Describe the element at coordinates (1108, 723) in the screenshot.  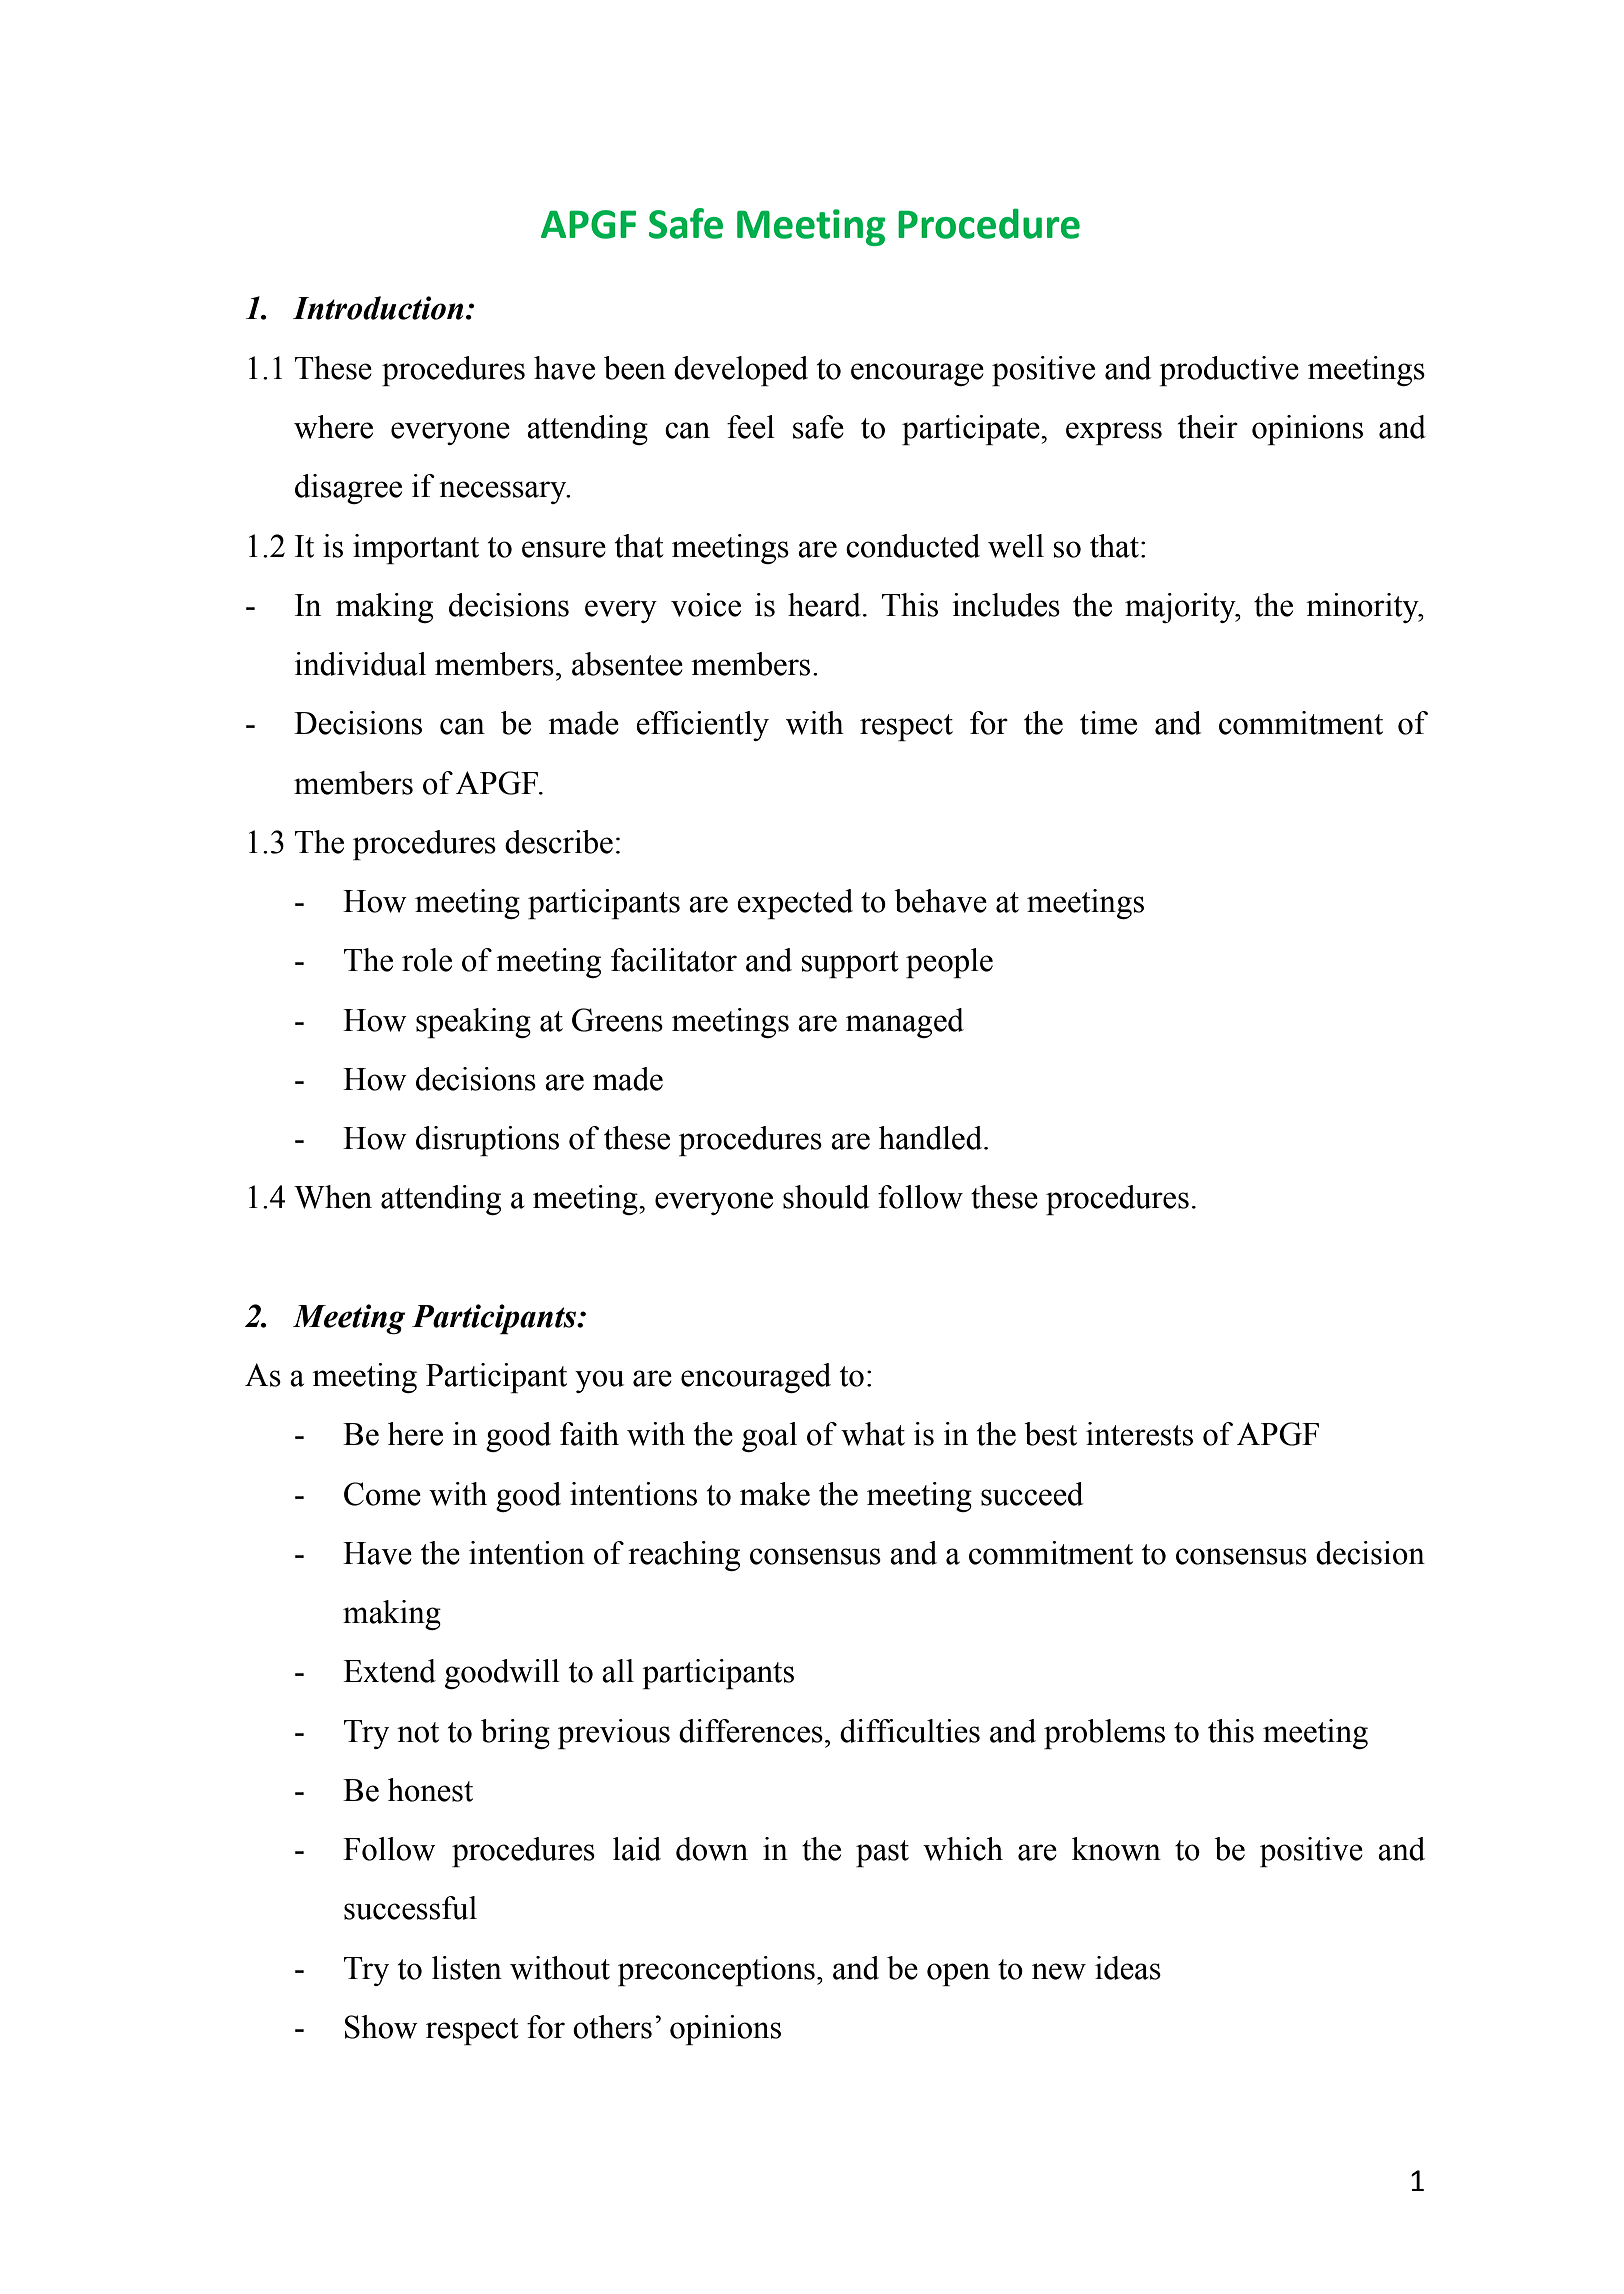
I see `time` at that location.
